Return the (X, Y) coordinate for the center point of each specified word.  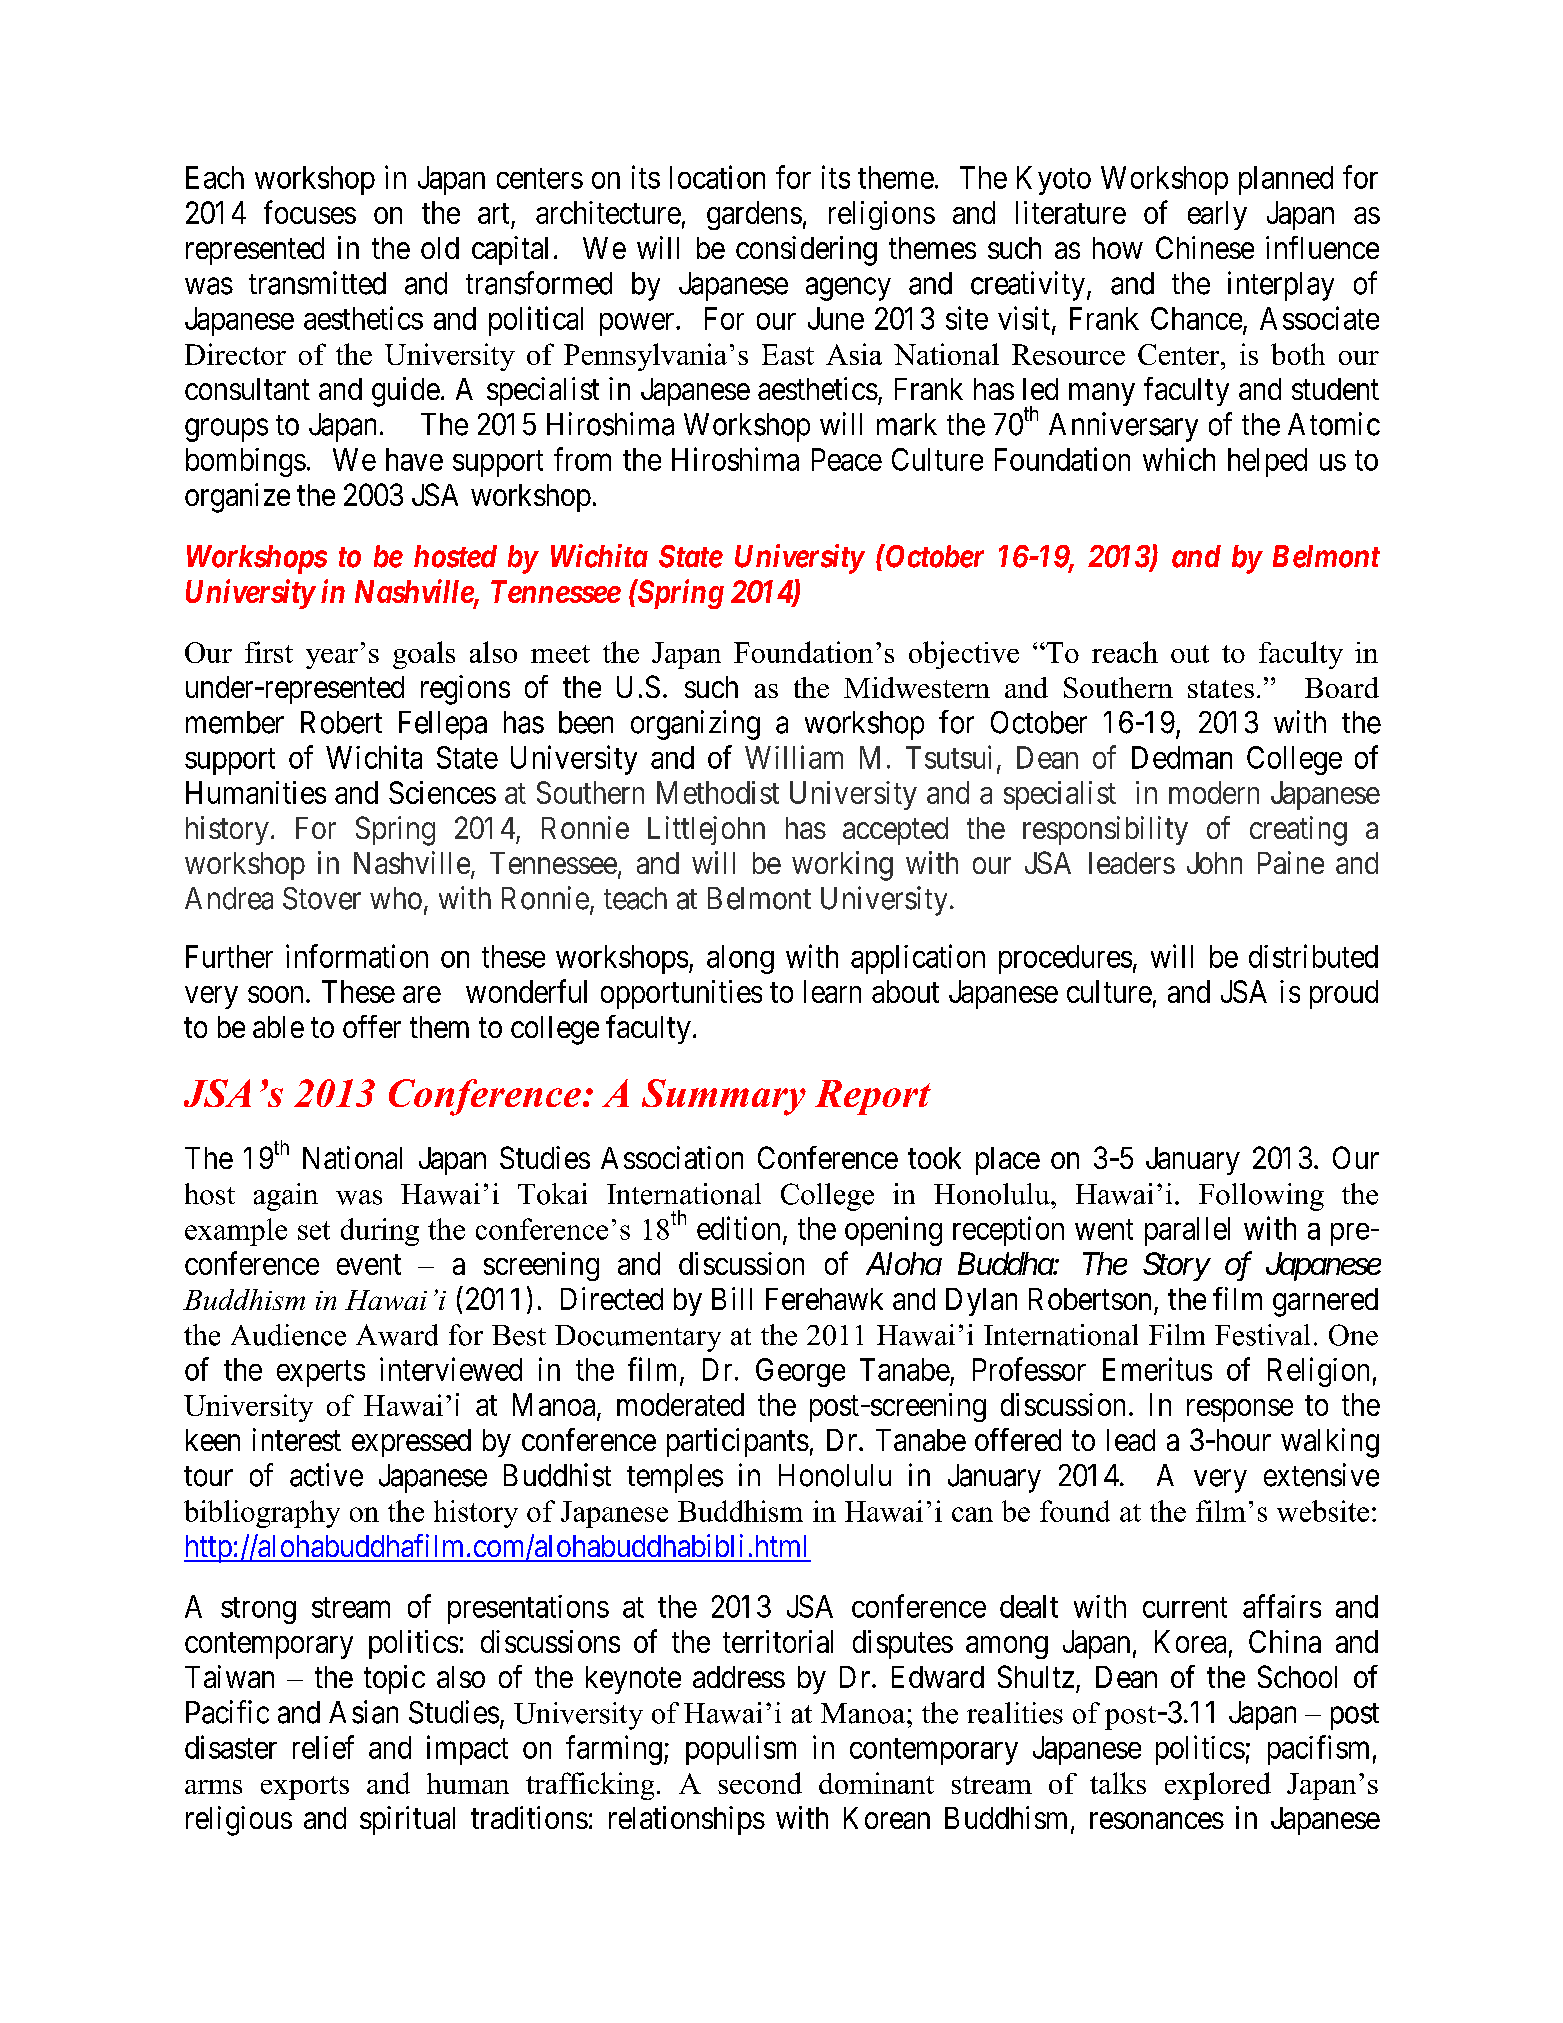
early (1217, 215)
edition (738, 1228)
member (235, 722)
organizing (695, 725)
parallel (1187, 1231)
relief (323, 1747)
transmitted (317, 283)
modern (1214, 792)
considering (806, 251)
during (380, 1232)
